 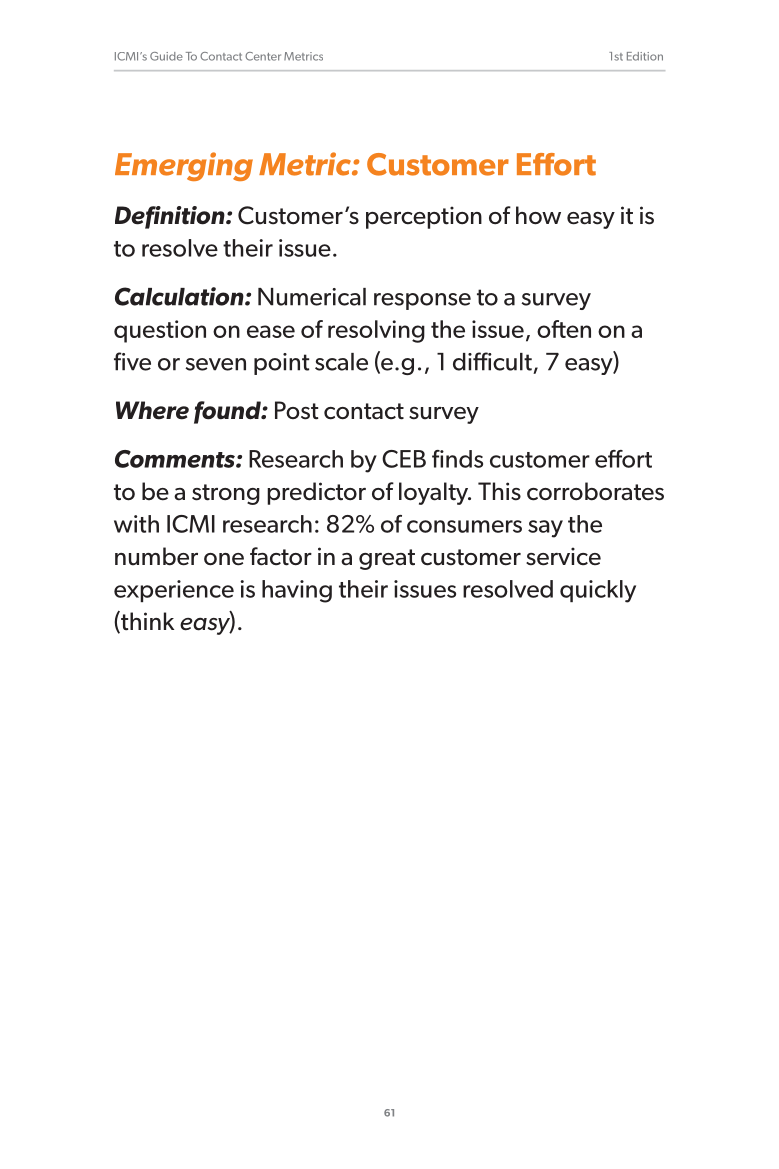 I want to click on Comments, so click(x=176, y=459).
